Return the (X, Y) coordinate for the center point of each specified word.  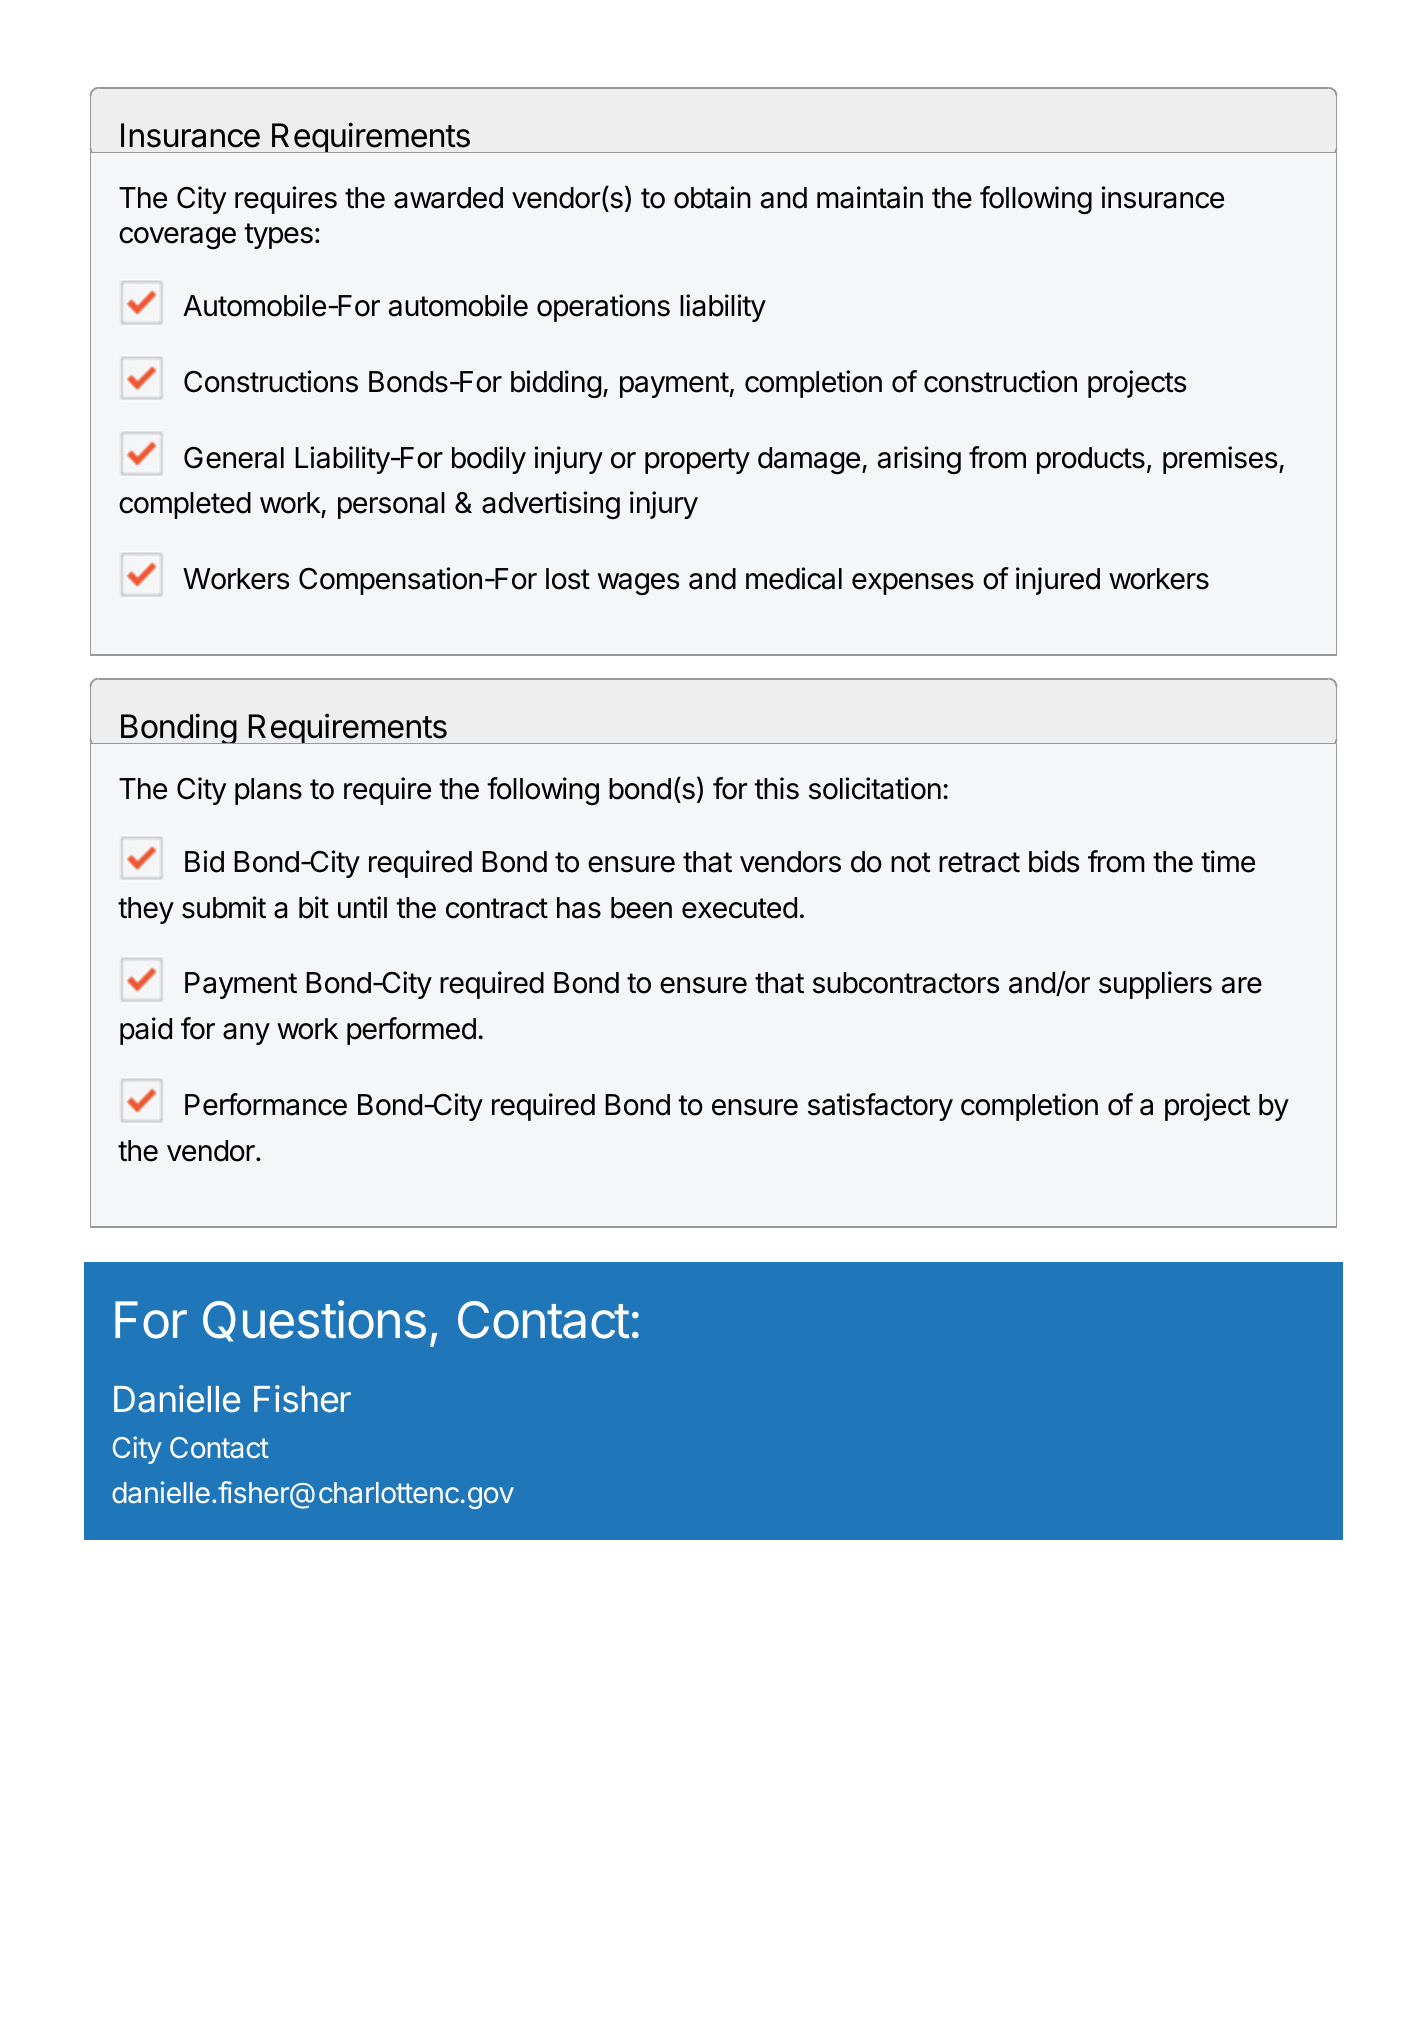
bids (1054, 861)
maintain (870, 197)
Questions (314, 1321)
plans (268, 791)
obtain (712, 197)
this (776, 788)
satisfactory (880, 1107)
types (278, 236)
